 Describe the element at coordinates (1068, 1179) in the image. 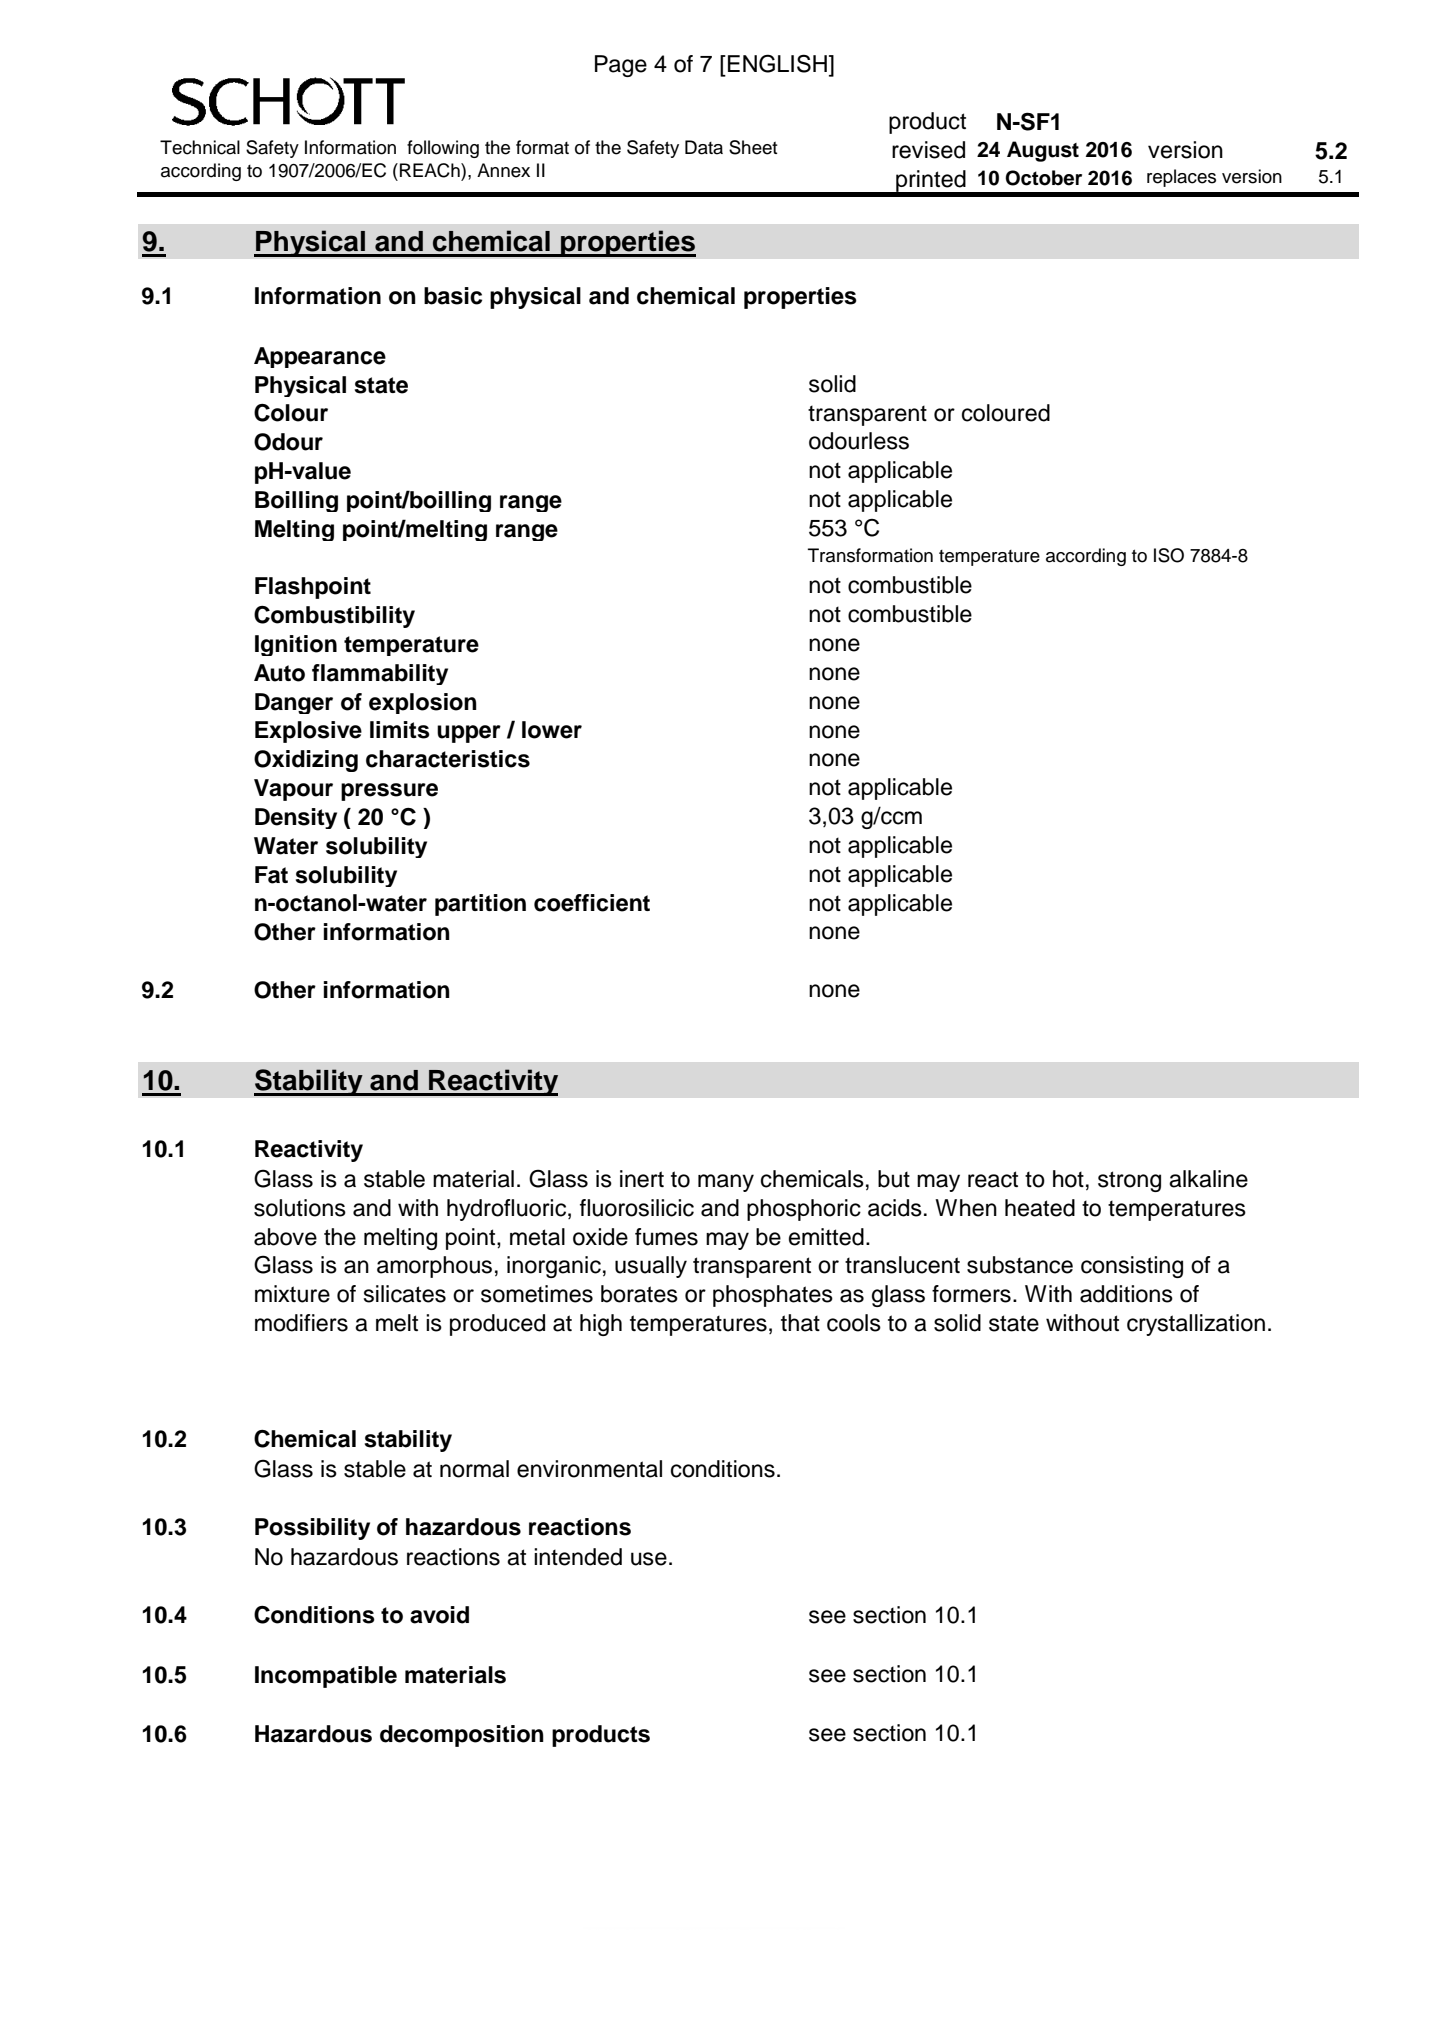

I see `hot` at that location.
